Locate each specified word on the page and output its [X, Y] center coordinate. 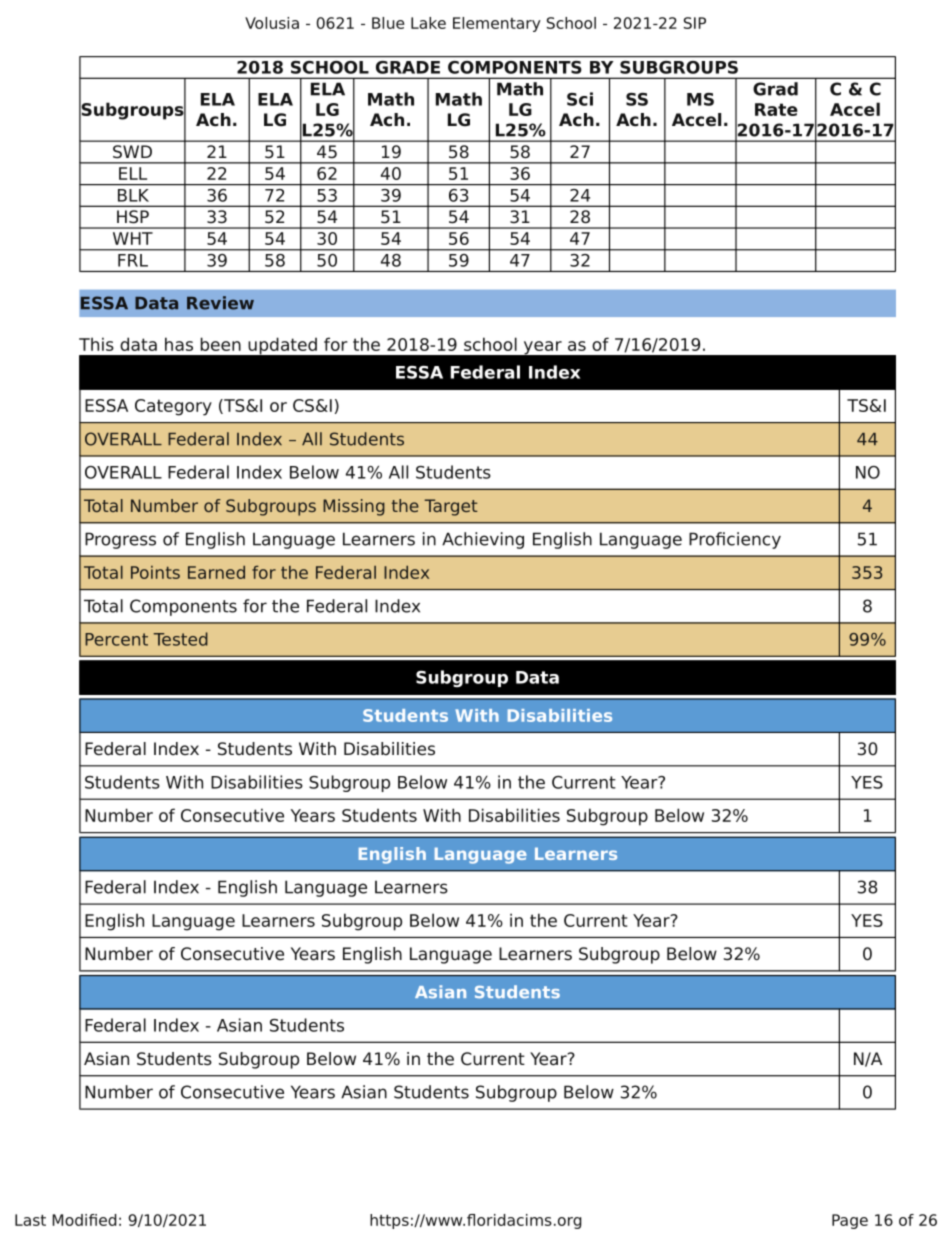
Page [850, 1221]
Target [451, 507]
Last [30, 1220]
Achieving [483, 540]
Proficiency [735, 540]
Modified [84, 1220]
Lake [428, 23]
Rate [776, 109]
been [220, 344]
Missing [354, 507]
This [96, 344]
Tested [180, 639]
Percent [116, 639]
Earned [216, 572]
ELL [133, 173]
